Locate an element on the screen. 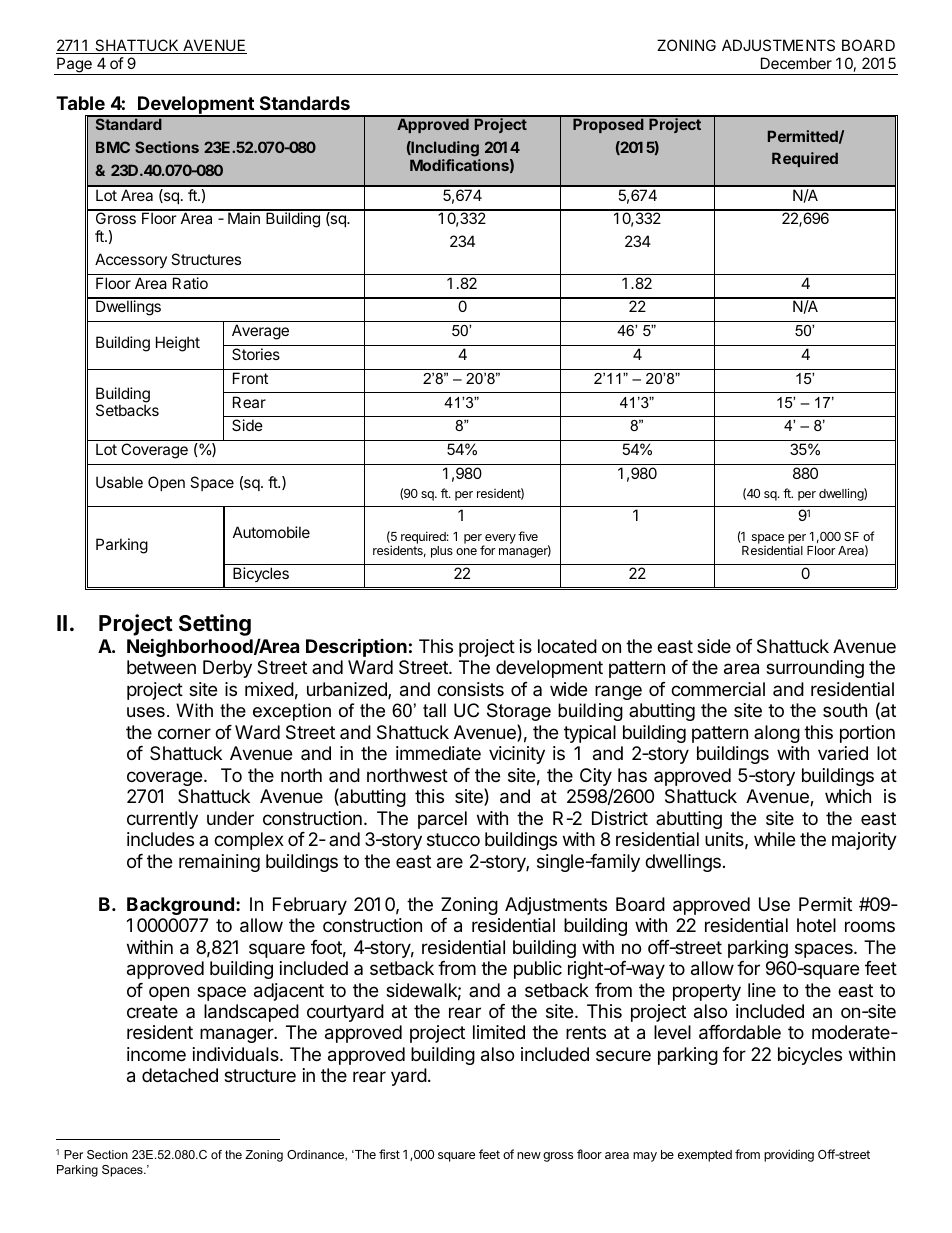  Average is located at coordinates (260, 332).
